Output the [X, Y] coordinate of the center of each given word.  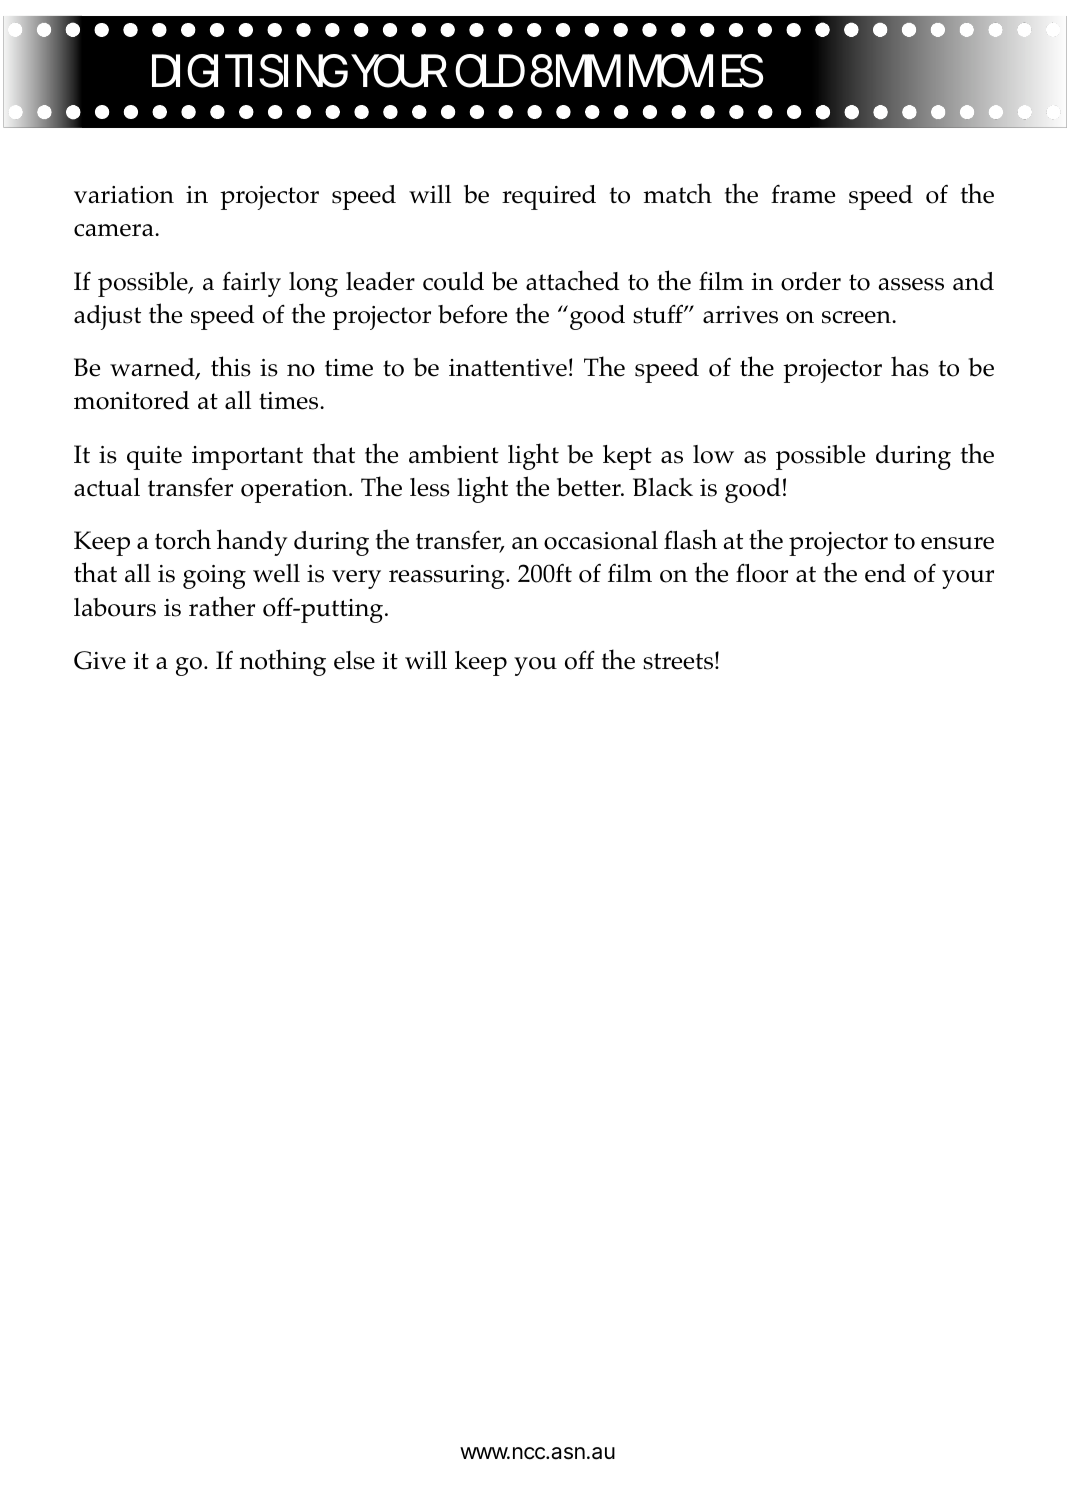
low [713, 454]
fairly [251, 284]
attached [572, 280]
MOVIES [696, 71]
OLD [490, 71]
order [811, 281]
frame [803, 194]
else [354, 660]
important [247, 458]
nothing [283, 662]
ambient [454, 454]
